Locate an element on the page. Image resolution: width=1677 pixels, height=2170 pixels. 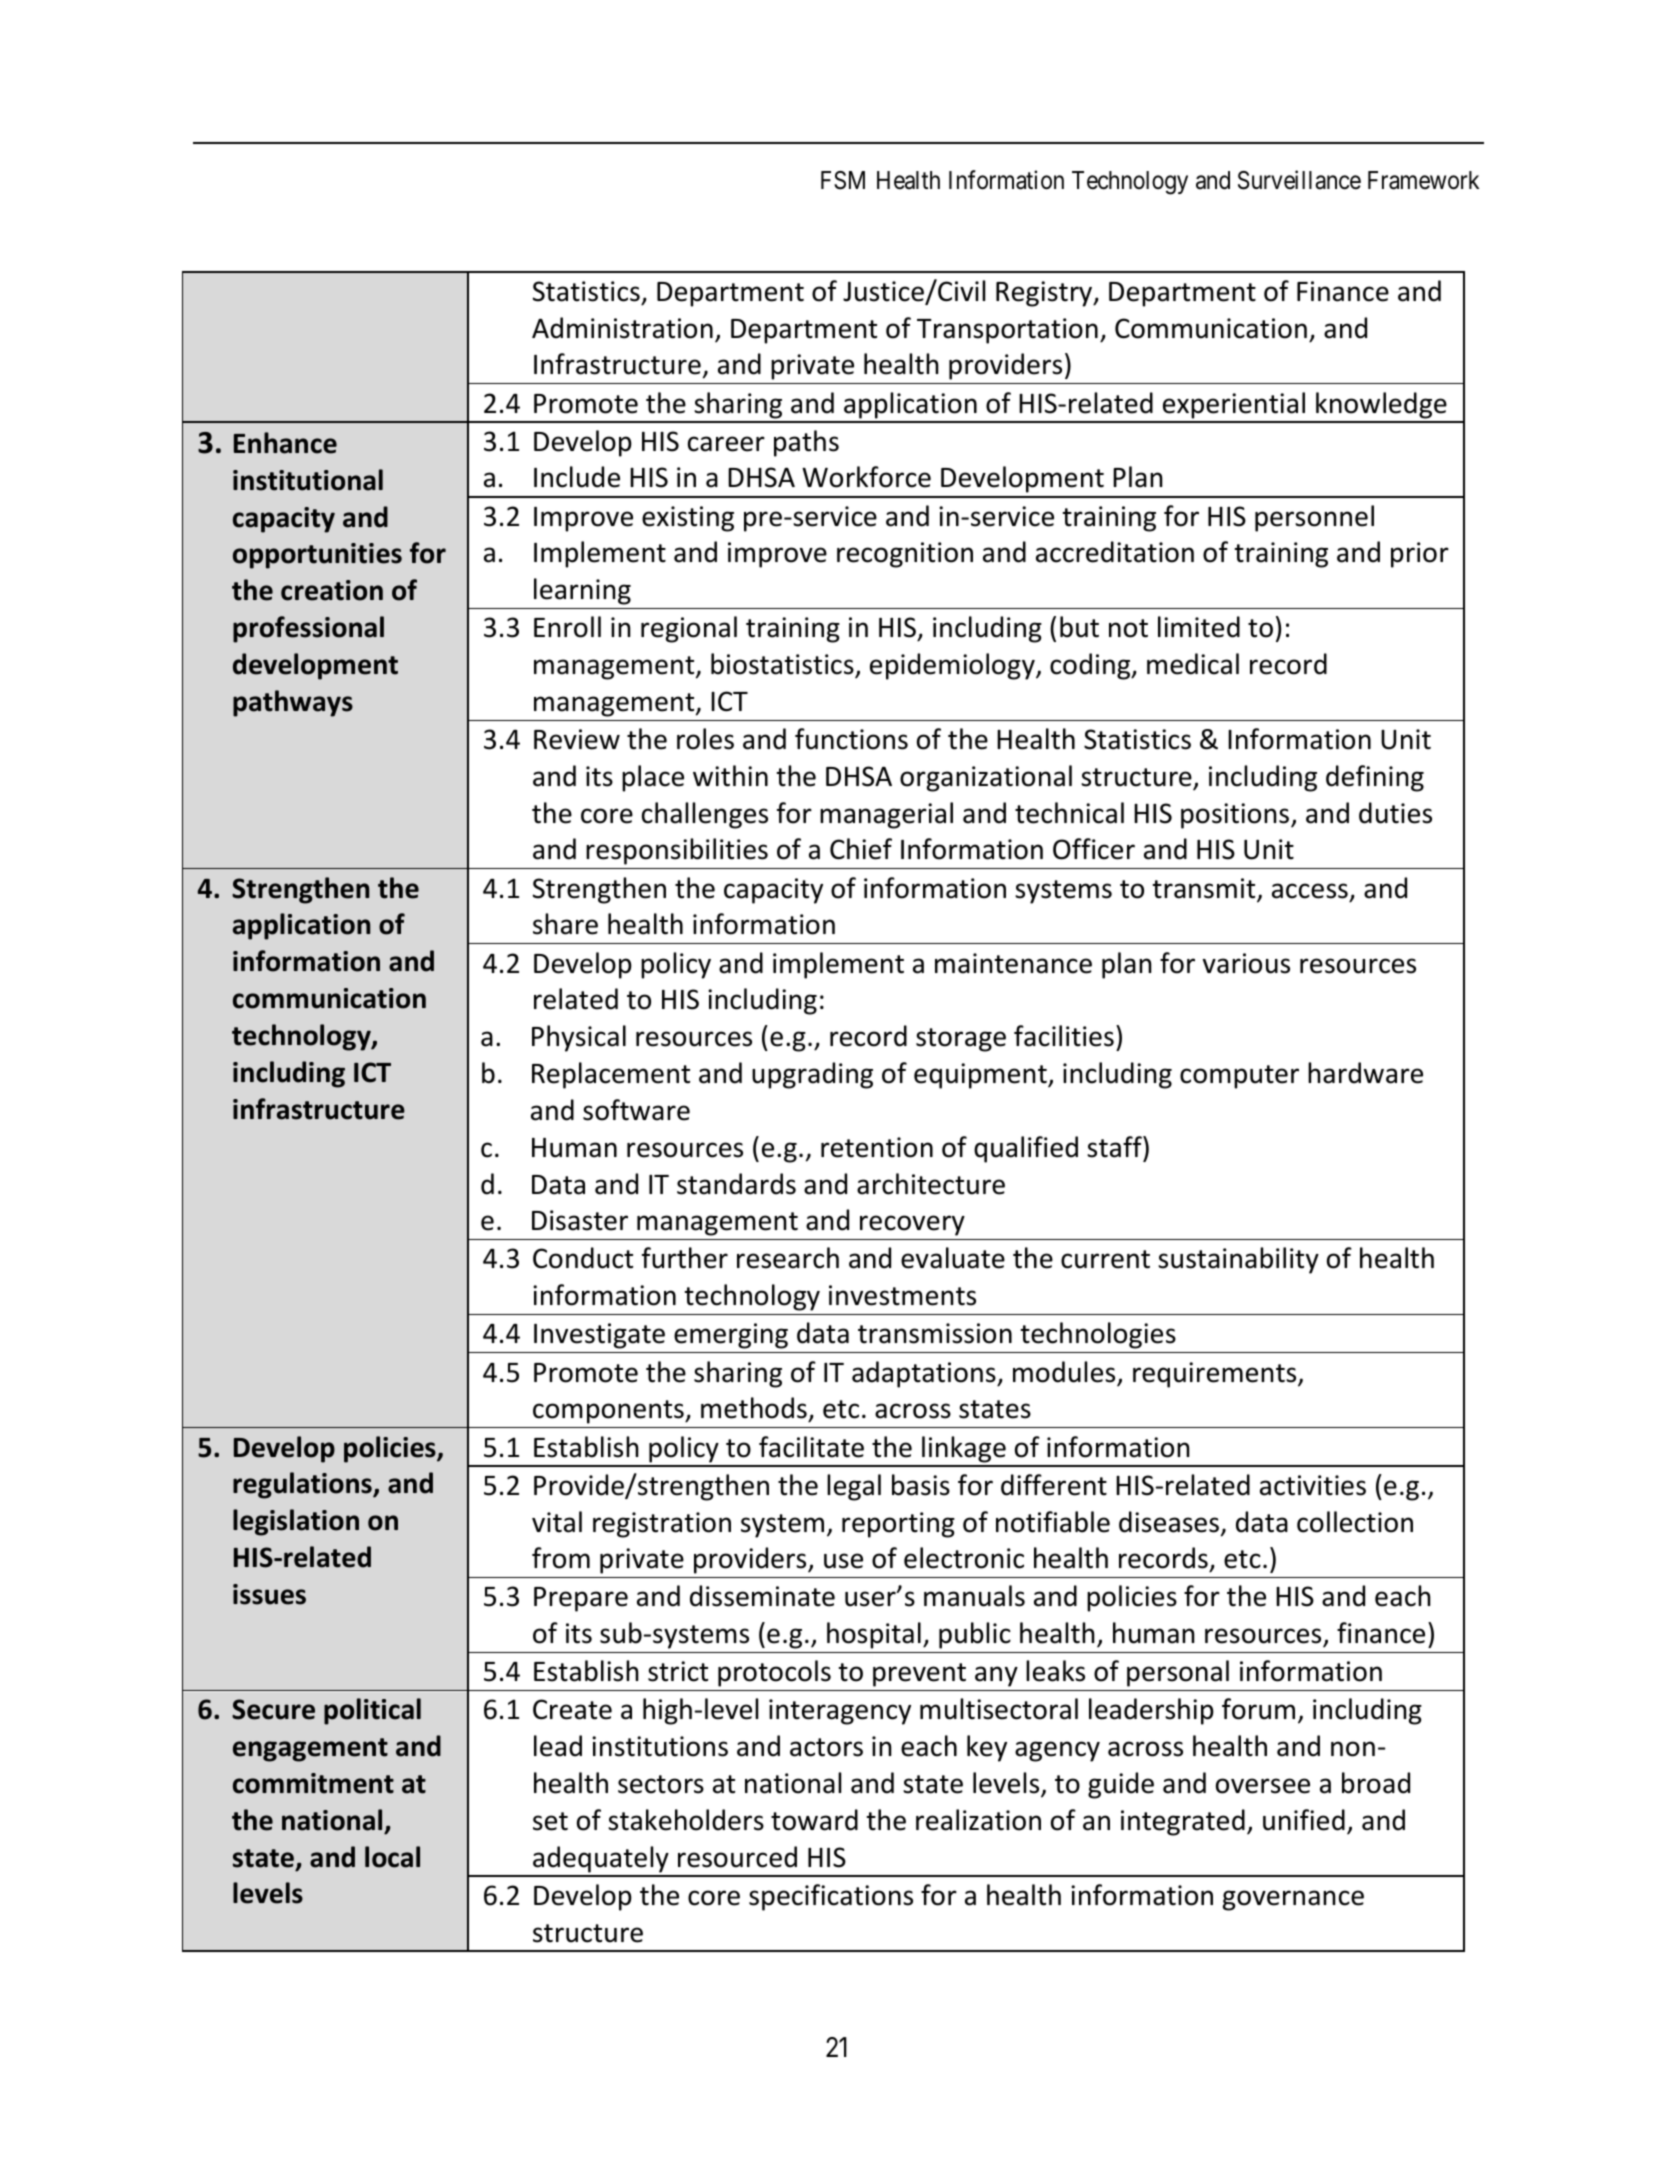
FSM is located at coordinates (843, 180).
